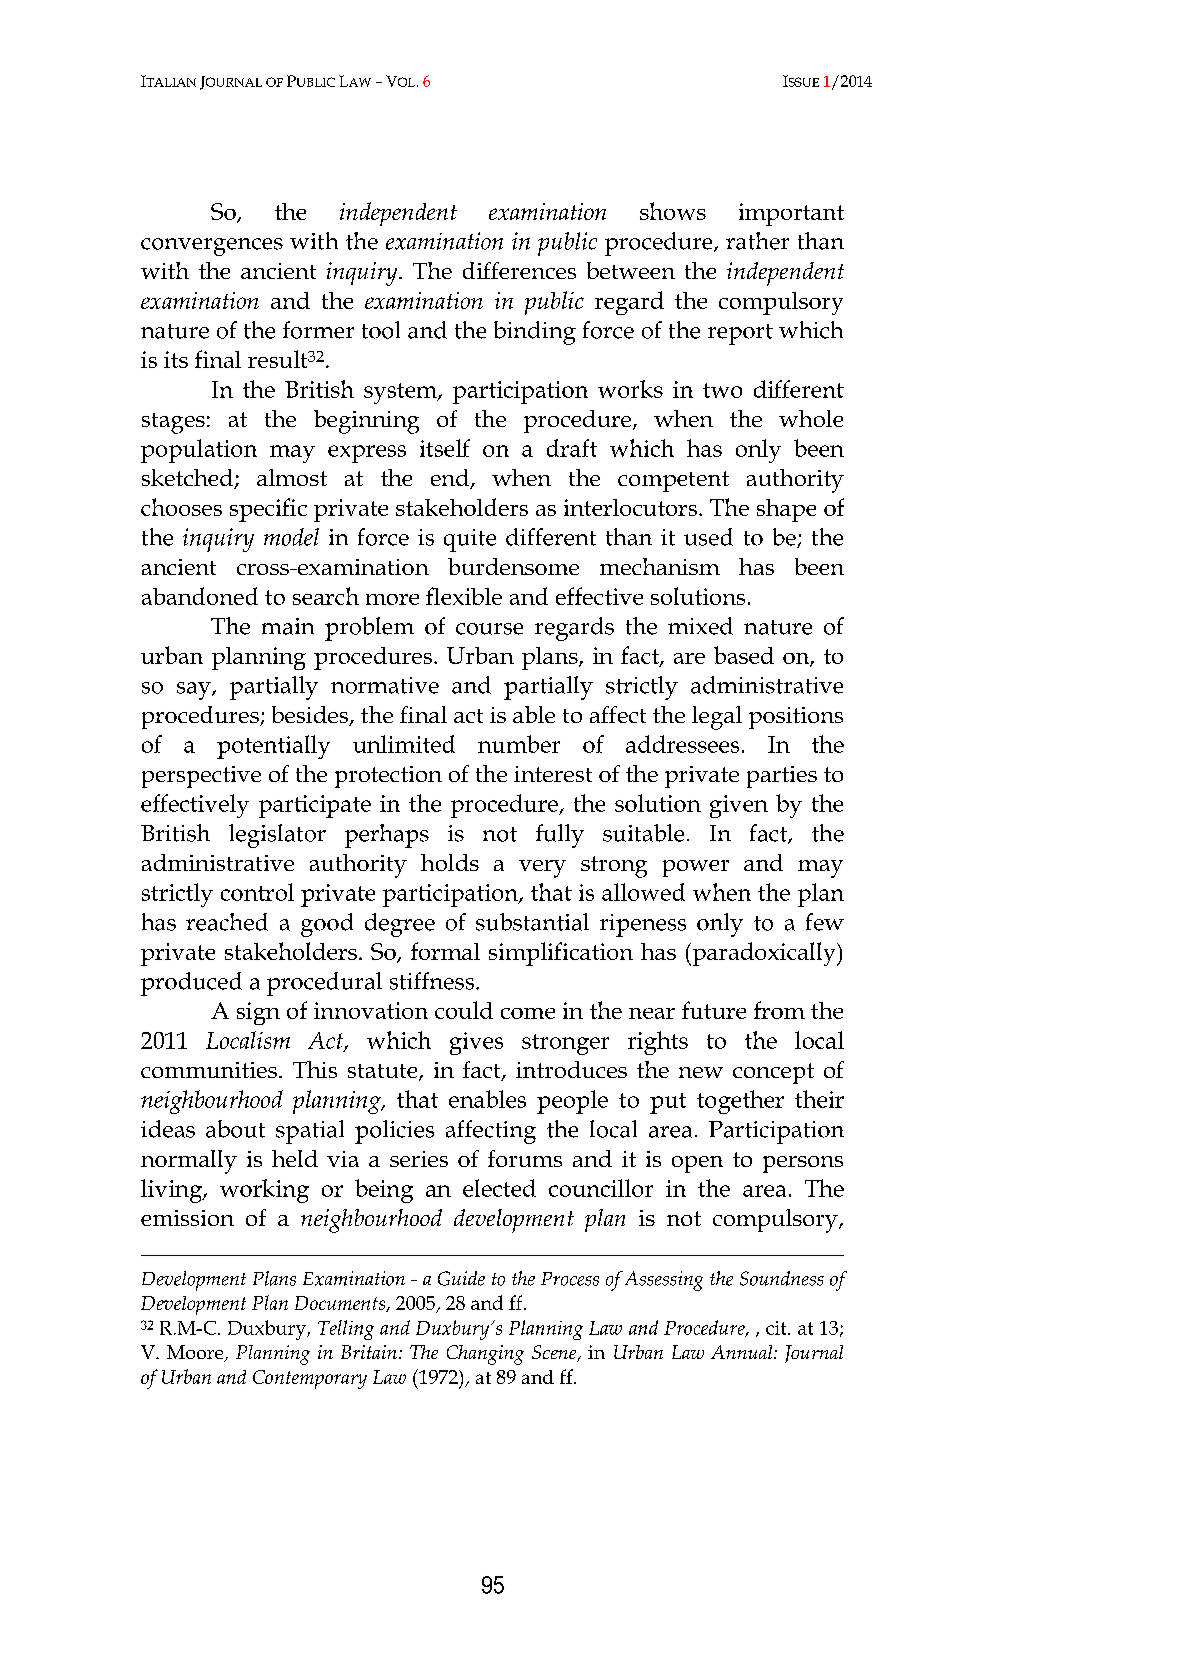  Describe the element at coordinates (318, 330) in the image. I see `former` at that location.
